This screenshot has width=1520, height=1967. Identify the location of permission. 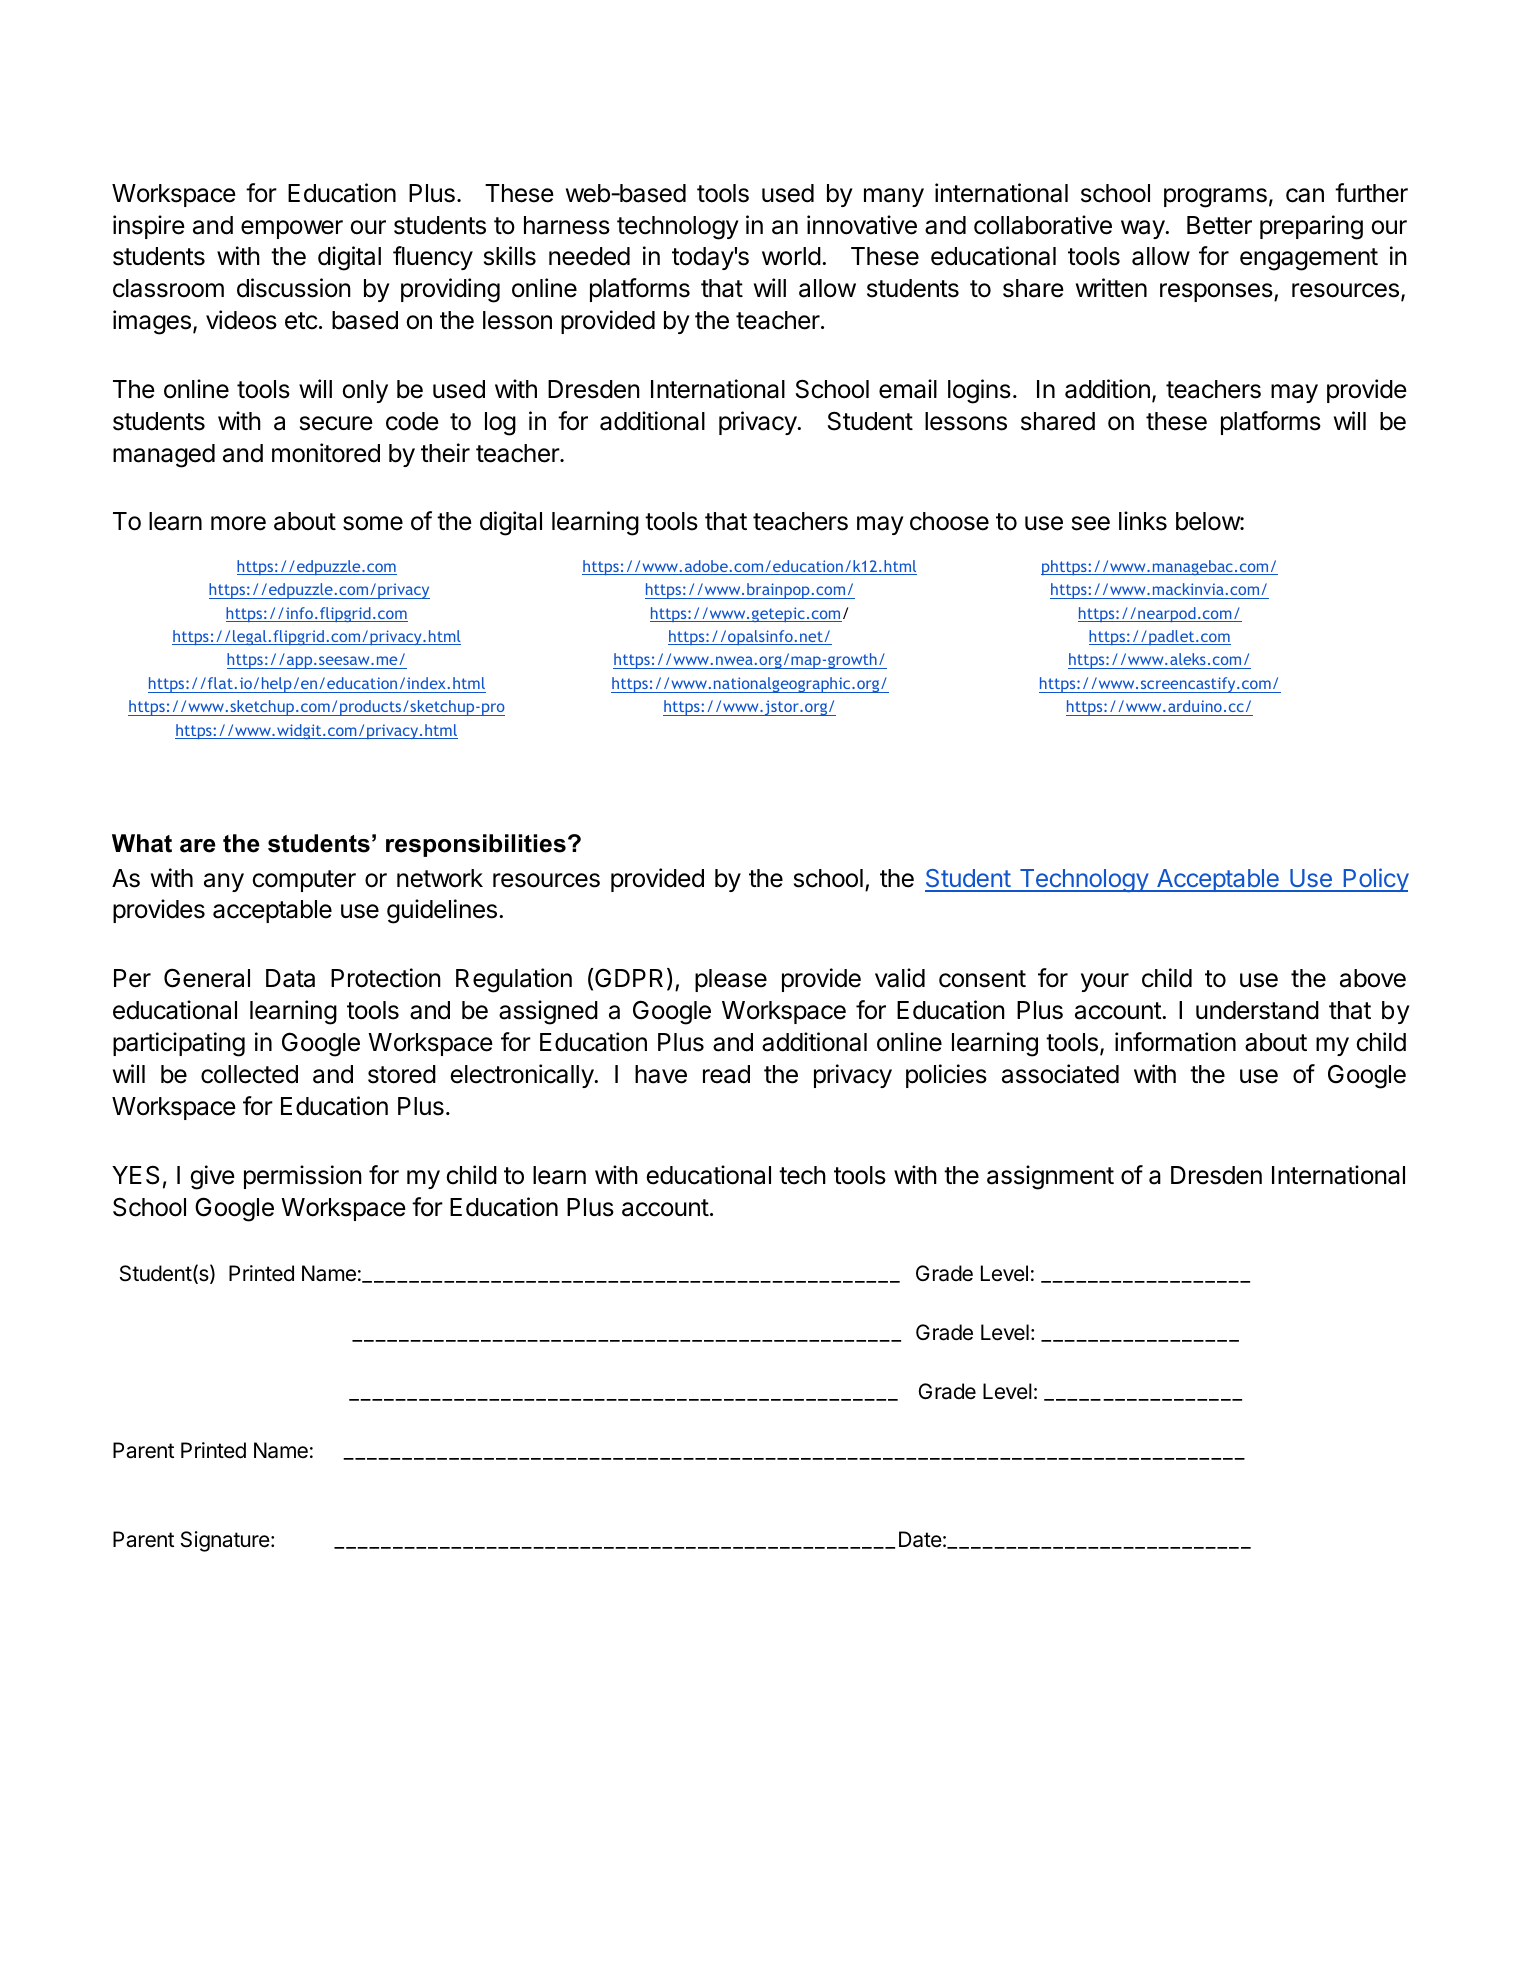
(303, 1177).
